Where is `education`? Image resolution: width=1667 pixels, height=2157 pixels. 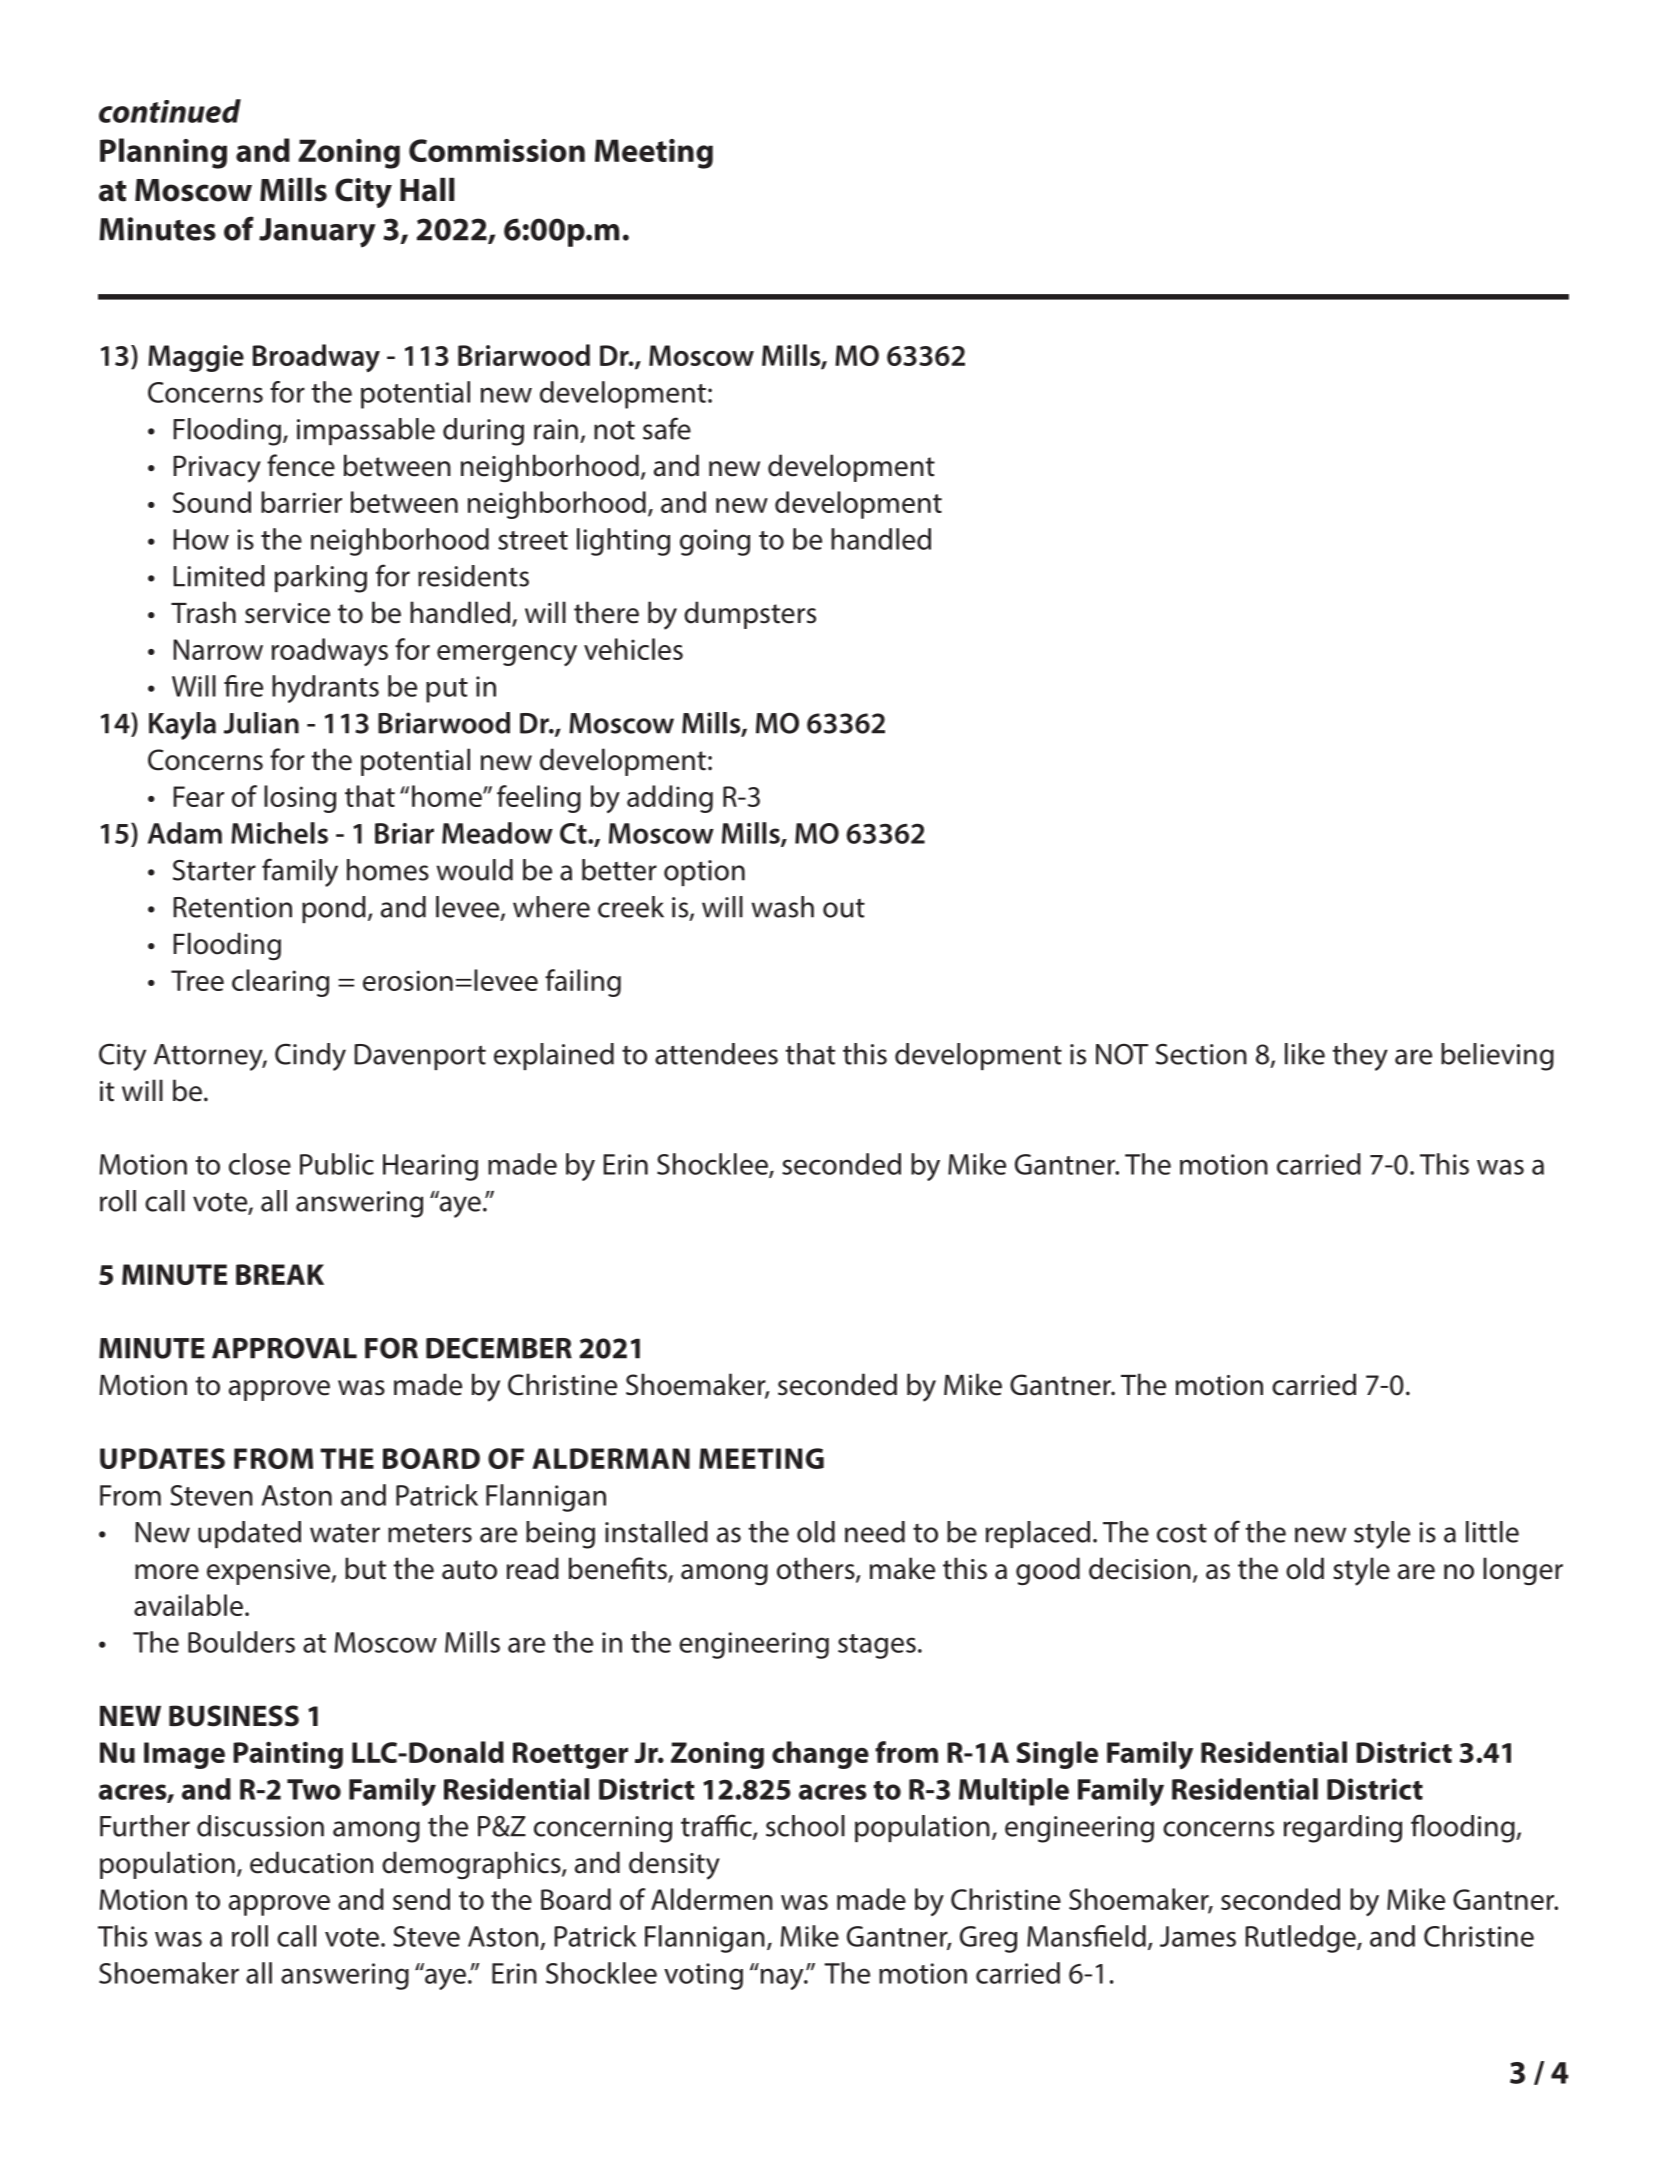
education is located at coordinates (311, 1862).
